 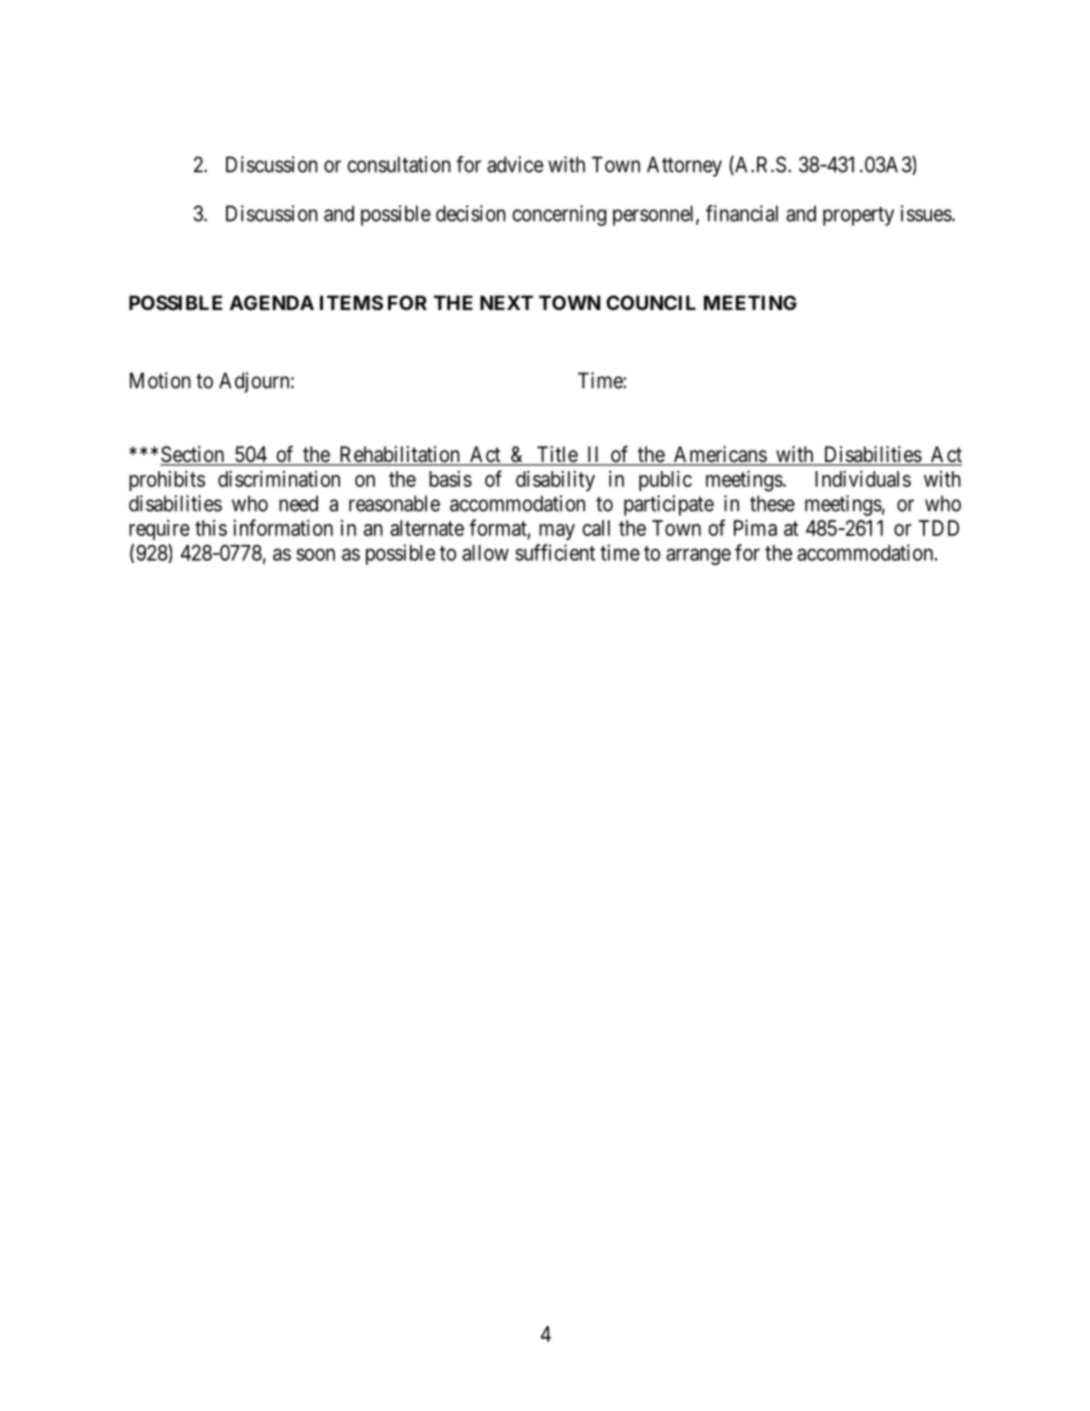 I want to click on Title, so click(x=556, y=455).
